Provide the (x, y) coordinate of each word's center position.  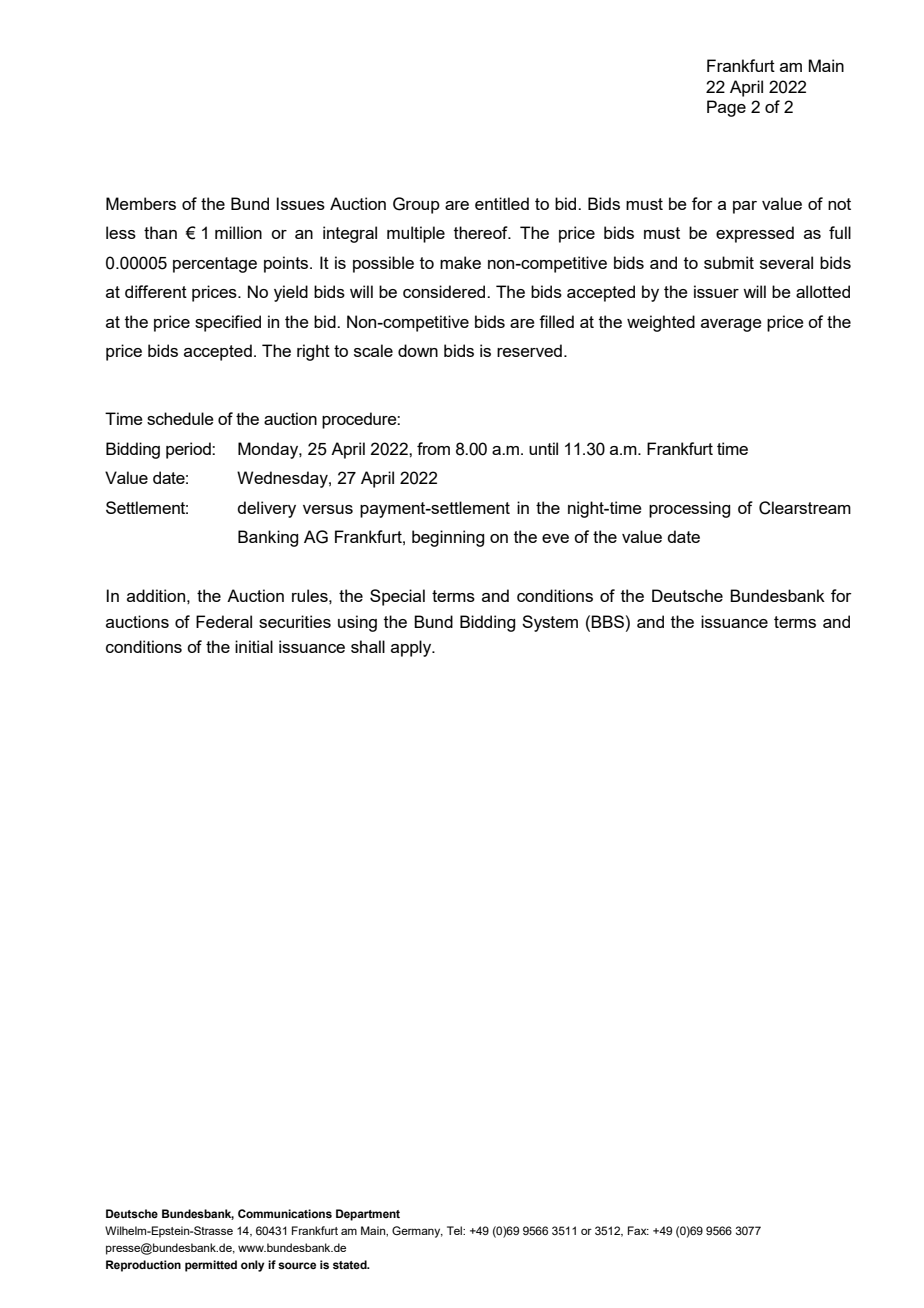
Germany (417, 1232)
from (433, 448)
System (550, 623)
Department (368, 1215)
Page (726, 108)
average (731, 325)
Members (141, 203)
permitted (211, 1266)
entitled (502, 203)
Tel (455, 1230)
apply (412, 648)
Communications (285, 1213)
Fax (638, 1230)
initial (254, 646)
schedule (180, 418)
